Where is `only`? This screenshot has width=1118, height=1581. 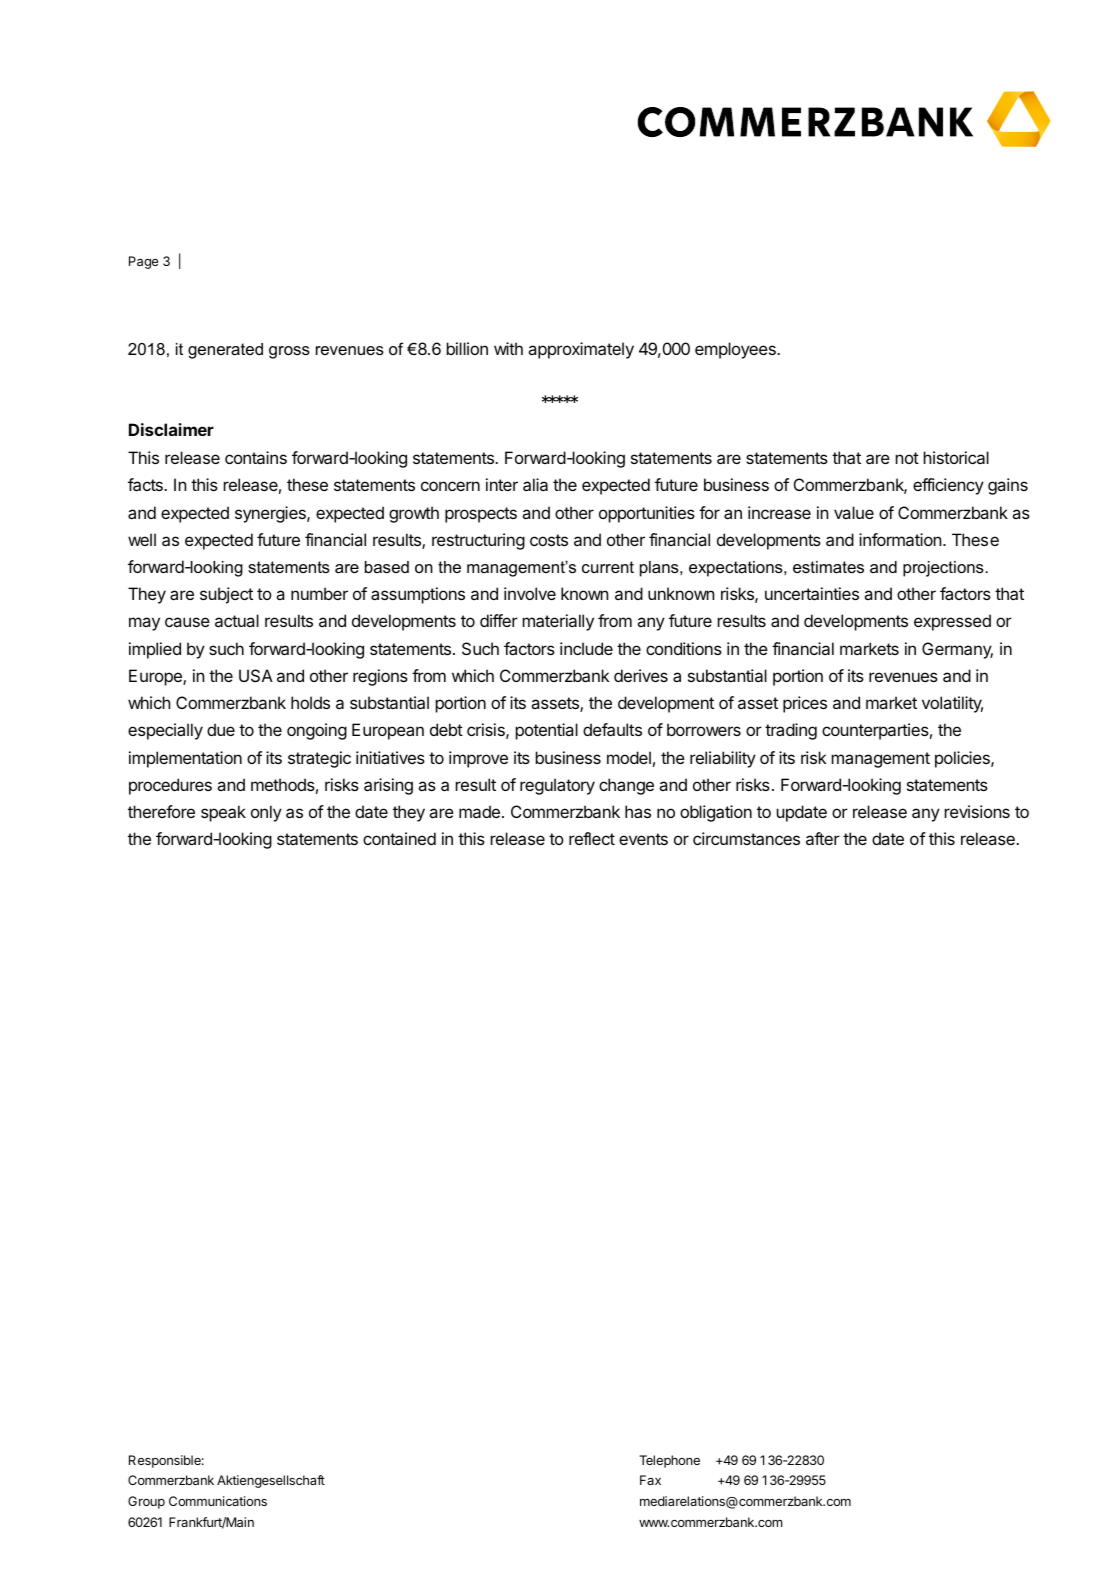
only is located at coordinates (266, 813).
